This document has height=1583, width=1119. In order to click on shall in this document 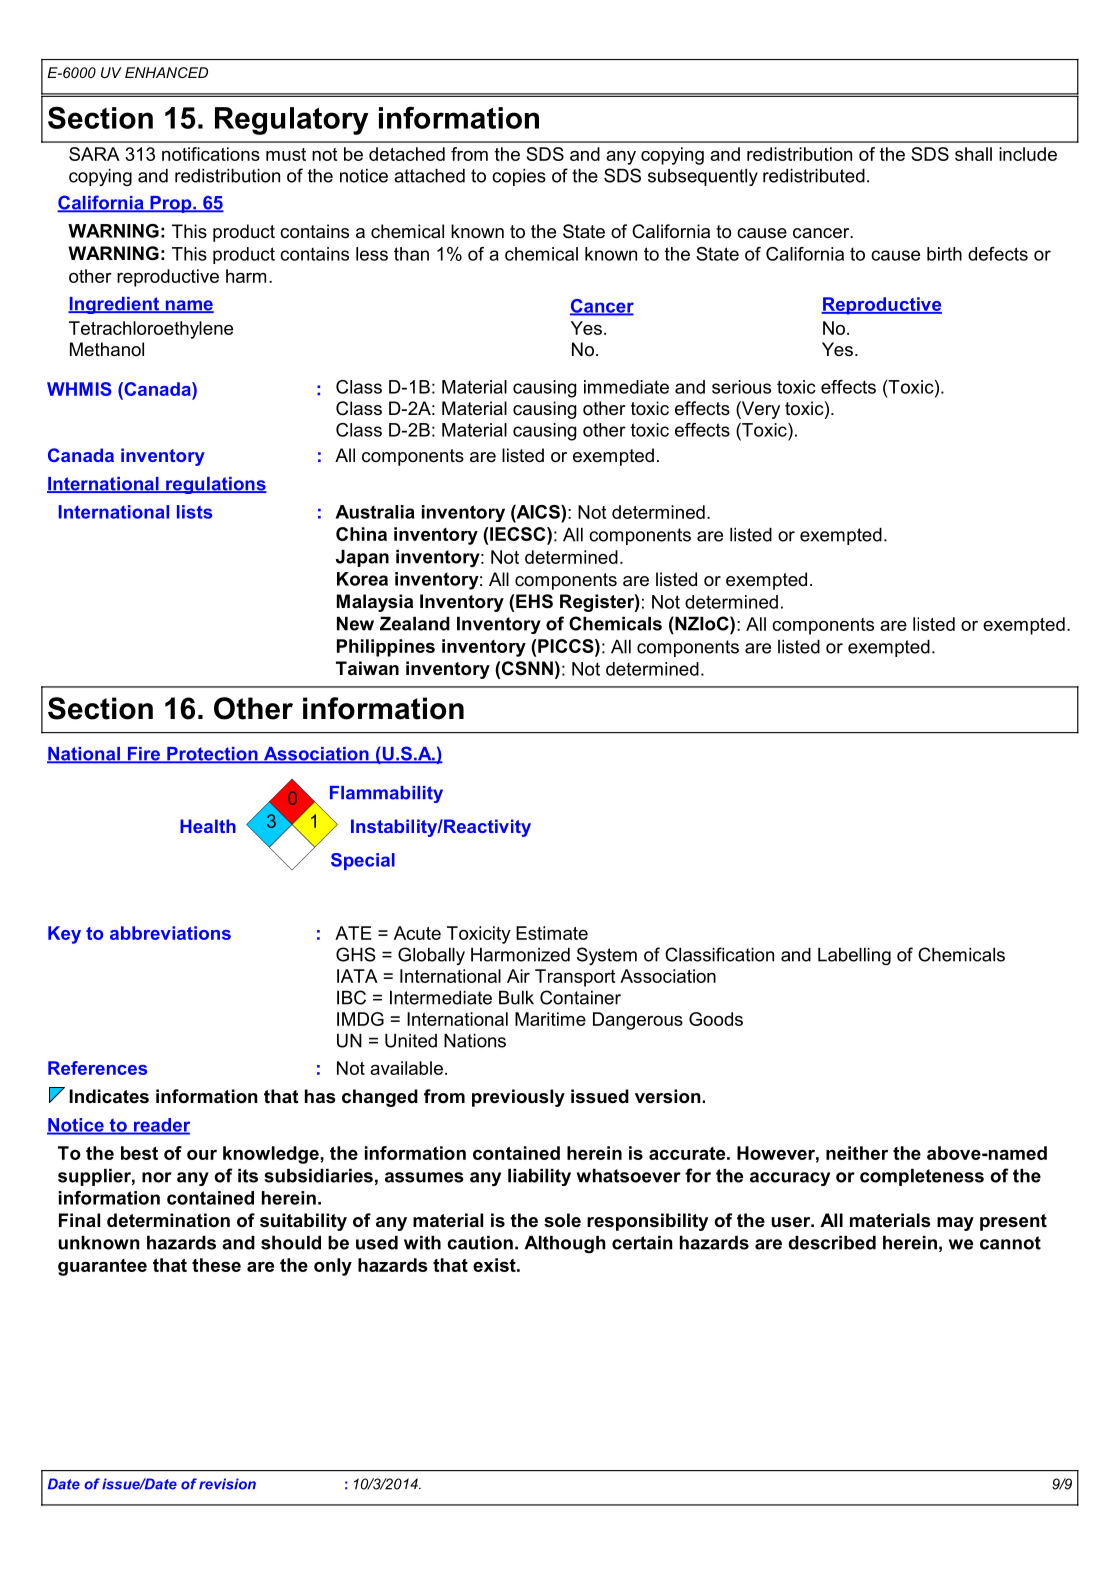, I will do `click(973, 154)`.
